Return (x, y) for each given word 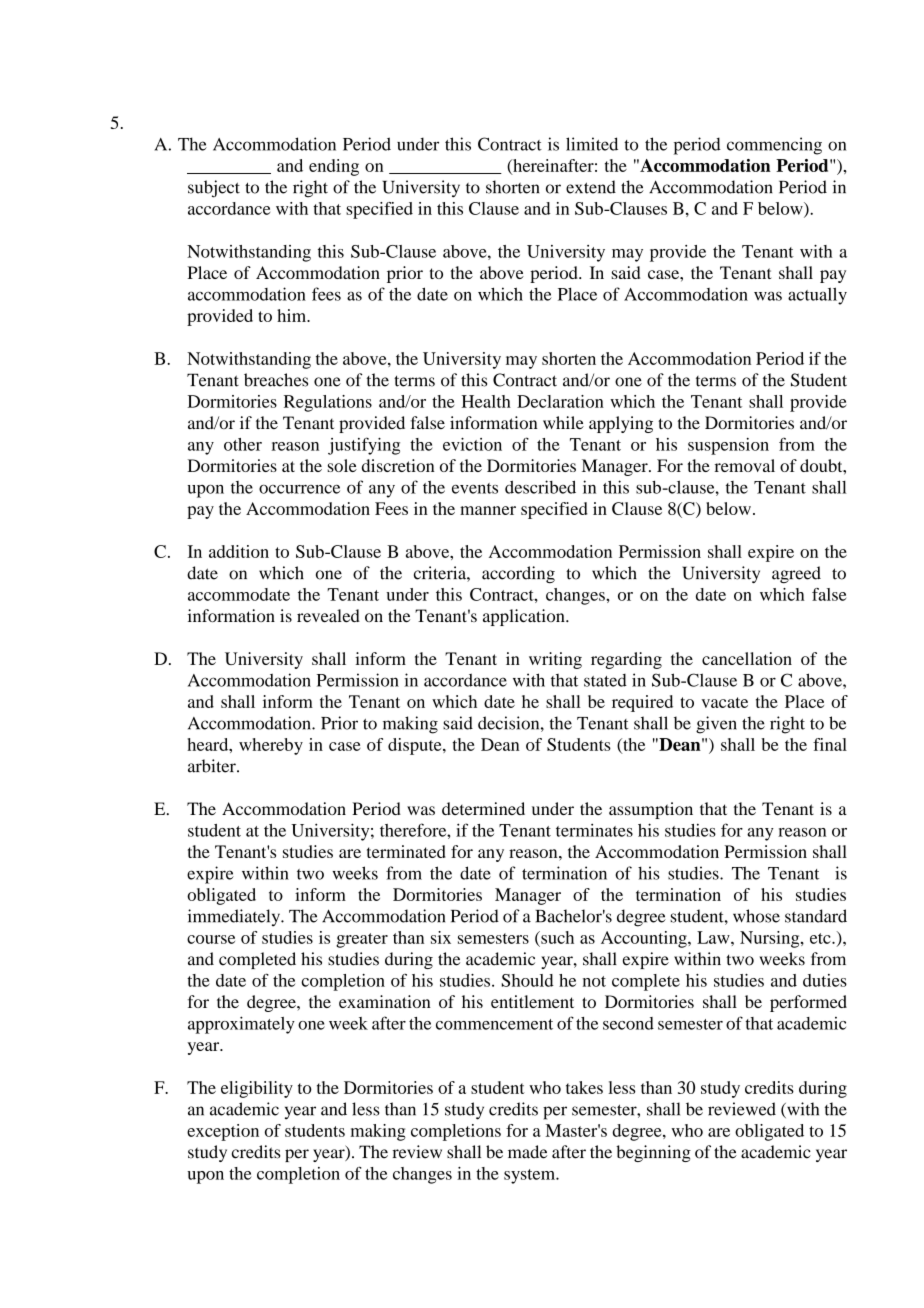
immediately (235, 918)
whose (756, 916)
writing (555, 660)
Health (486, 401)
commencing (774, 146)
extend (591, 187)
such (556, 937)
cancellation (747, 658)
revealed (328, 615)
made (527, 1152)
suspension (728, 446)
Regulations (328, 403)
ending (334, 167)
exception (223, 1132)
